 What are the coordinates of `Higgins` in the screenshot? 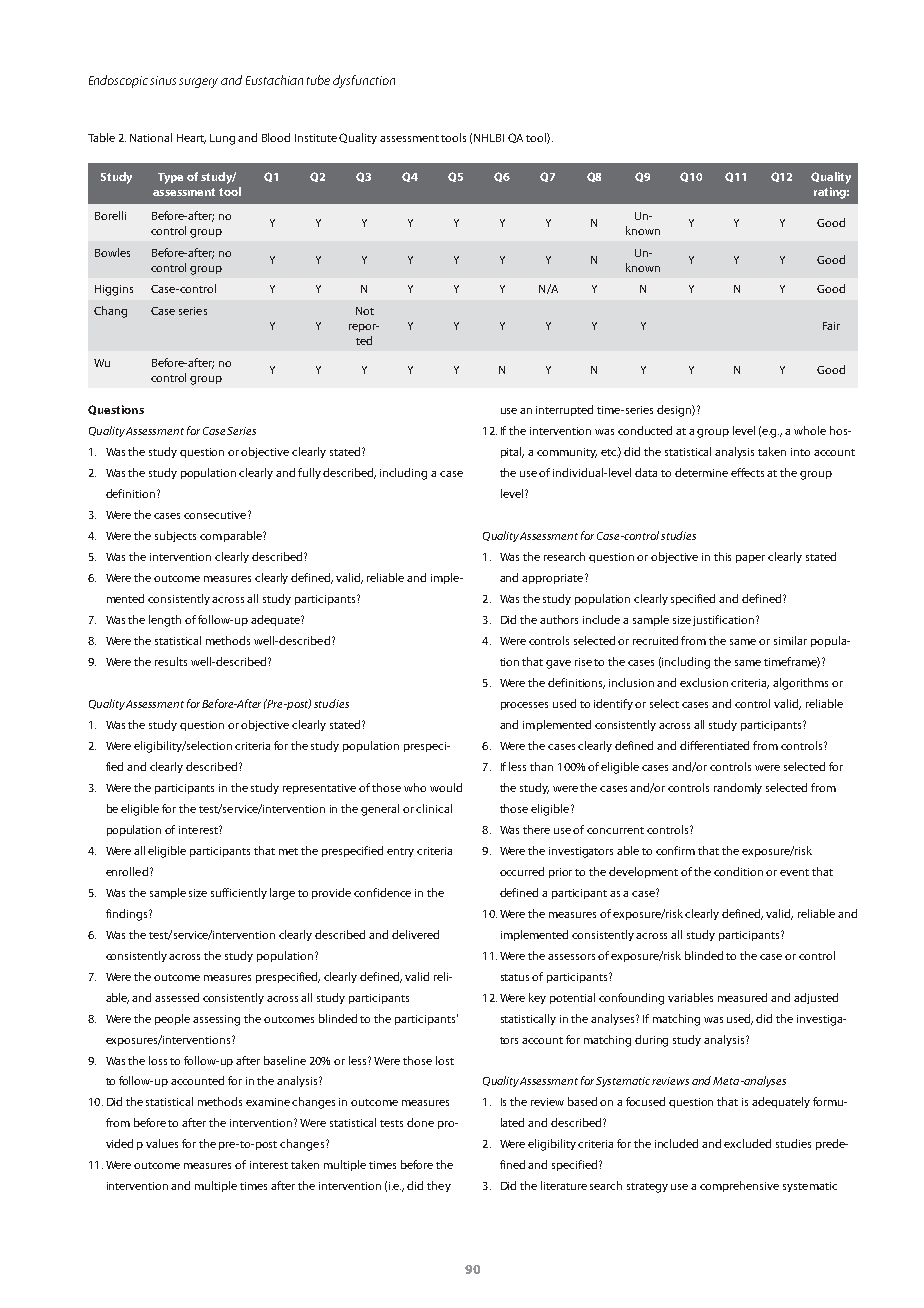 It's located at (114, 290).
